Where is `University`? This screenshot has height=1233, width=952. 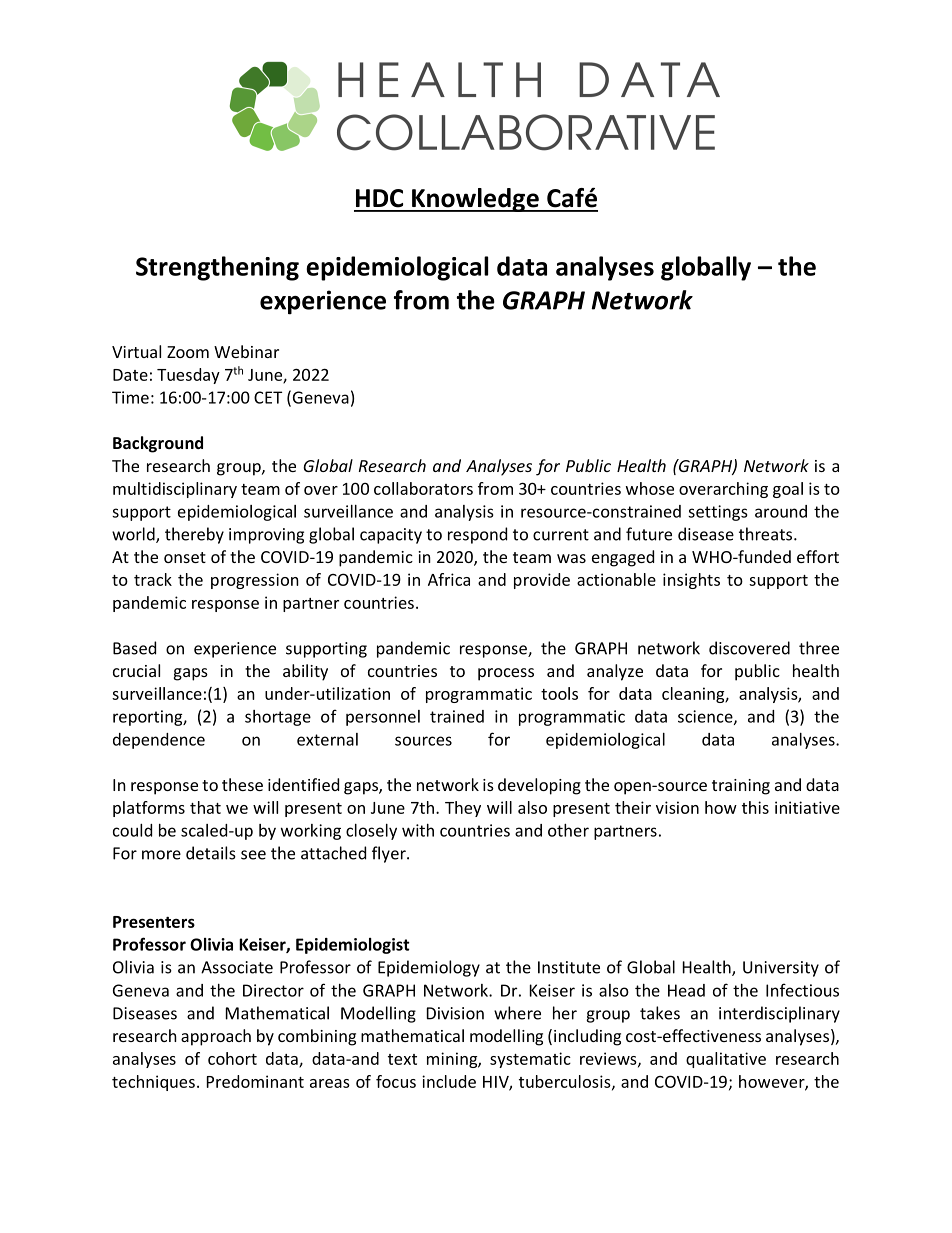
University is located at coordinates (781, 969).
